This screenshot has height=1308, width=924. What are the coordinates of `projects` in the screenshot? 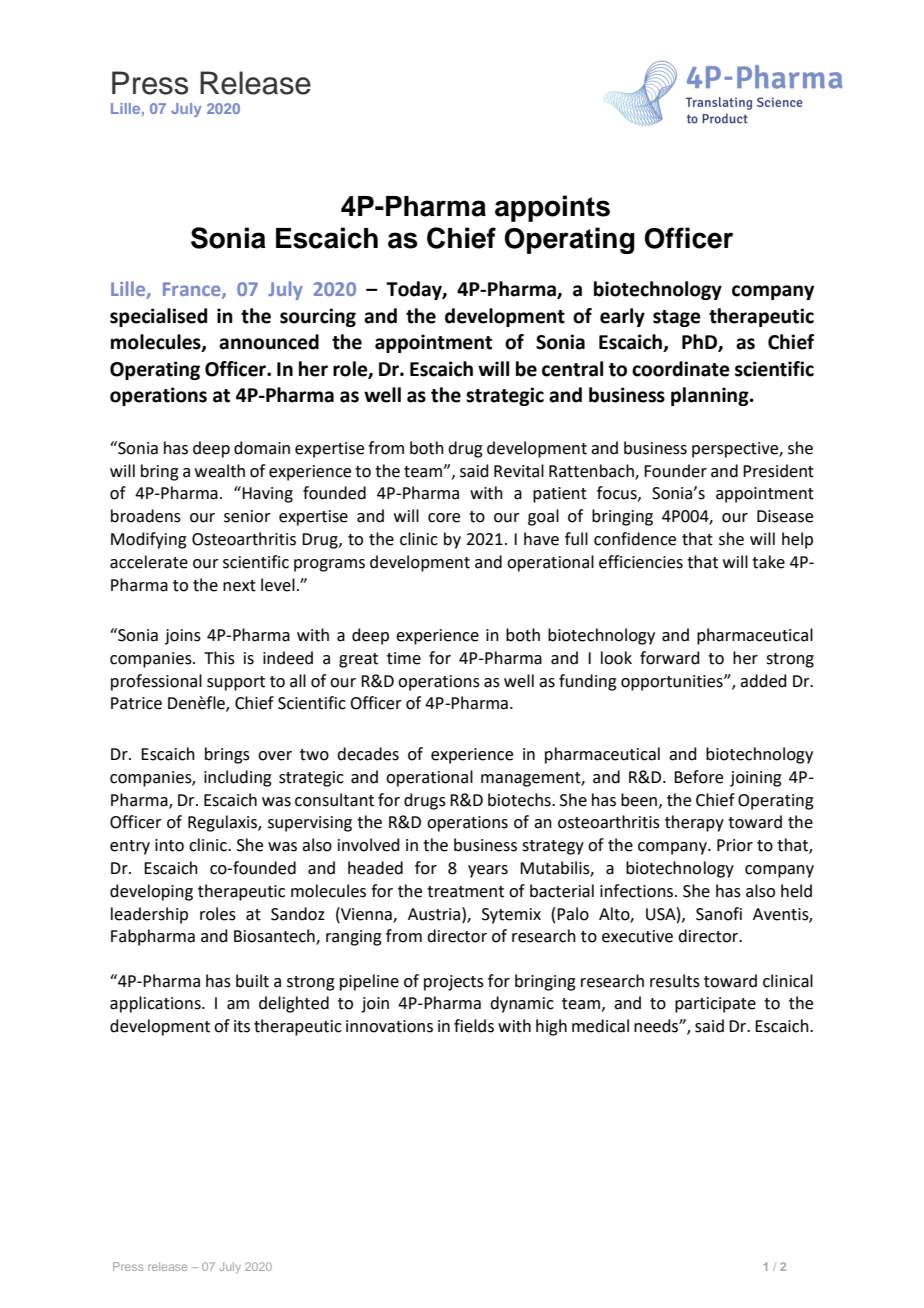 It's located at (454, 983).
